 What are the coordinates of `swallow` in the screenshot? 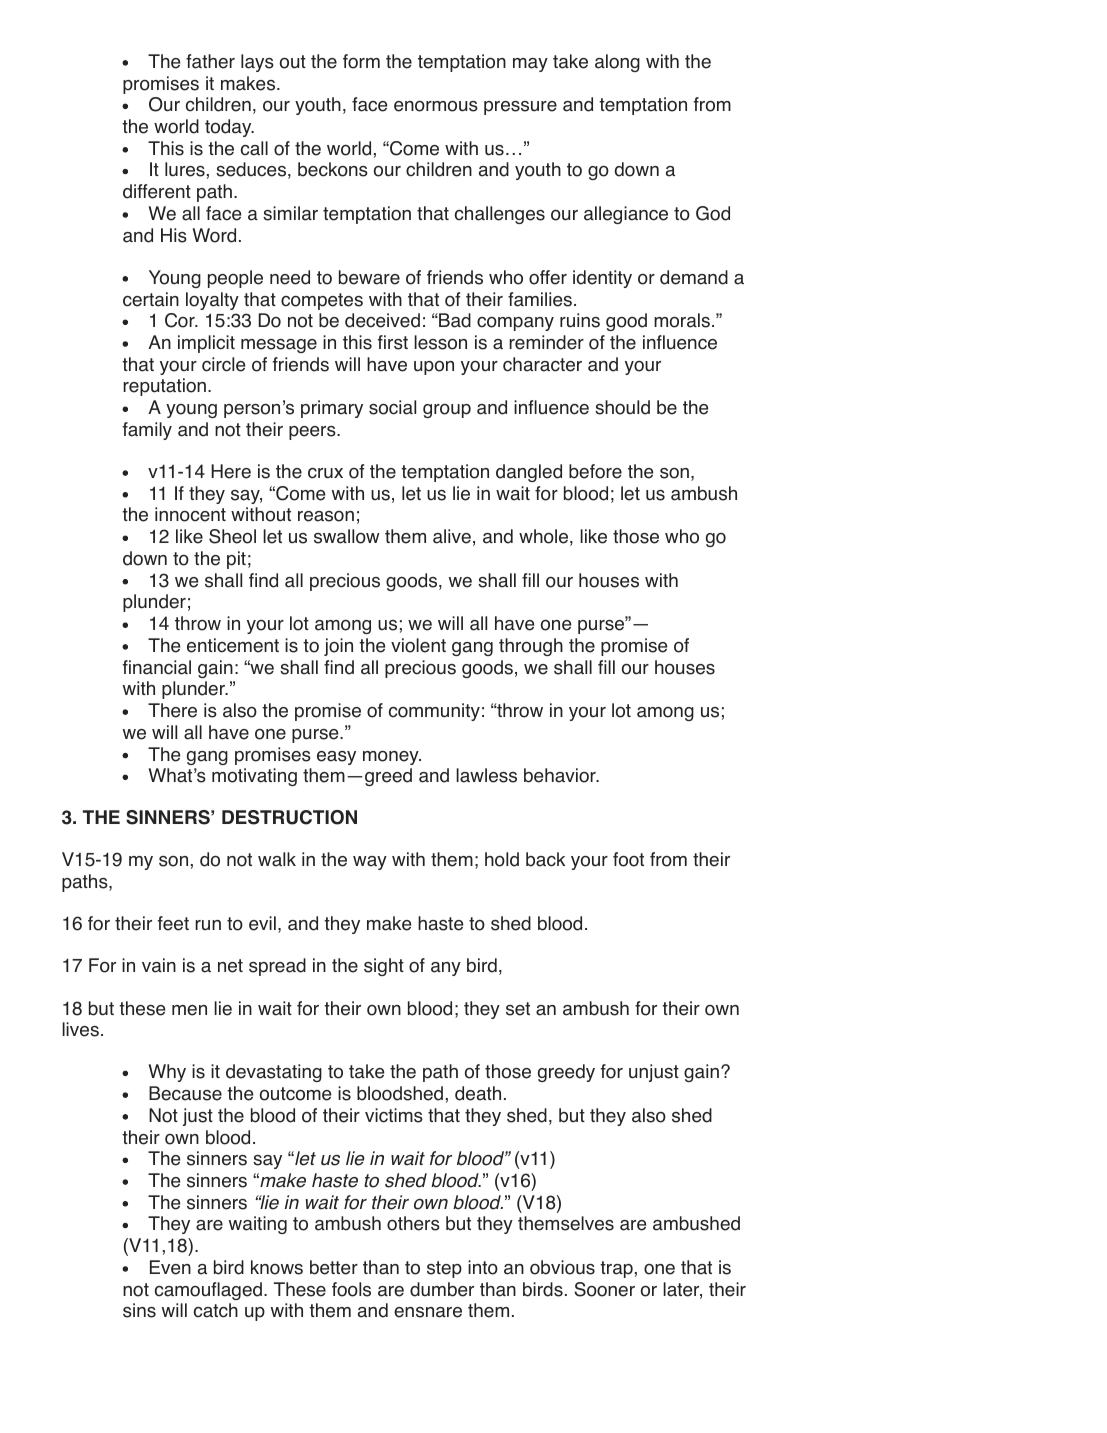 It's located at (347, 536).
